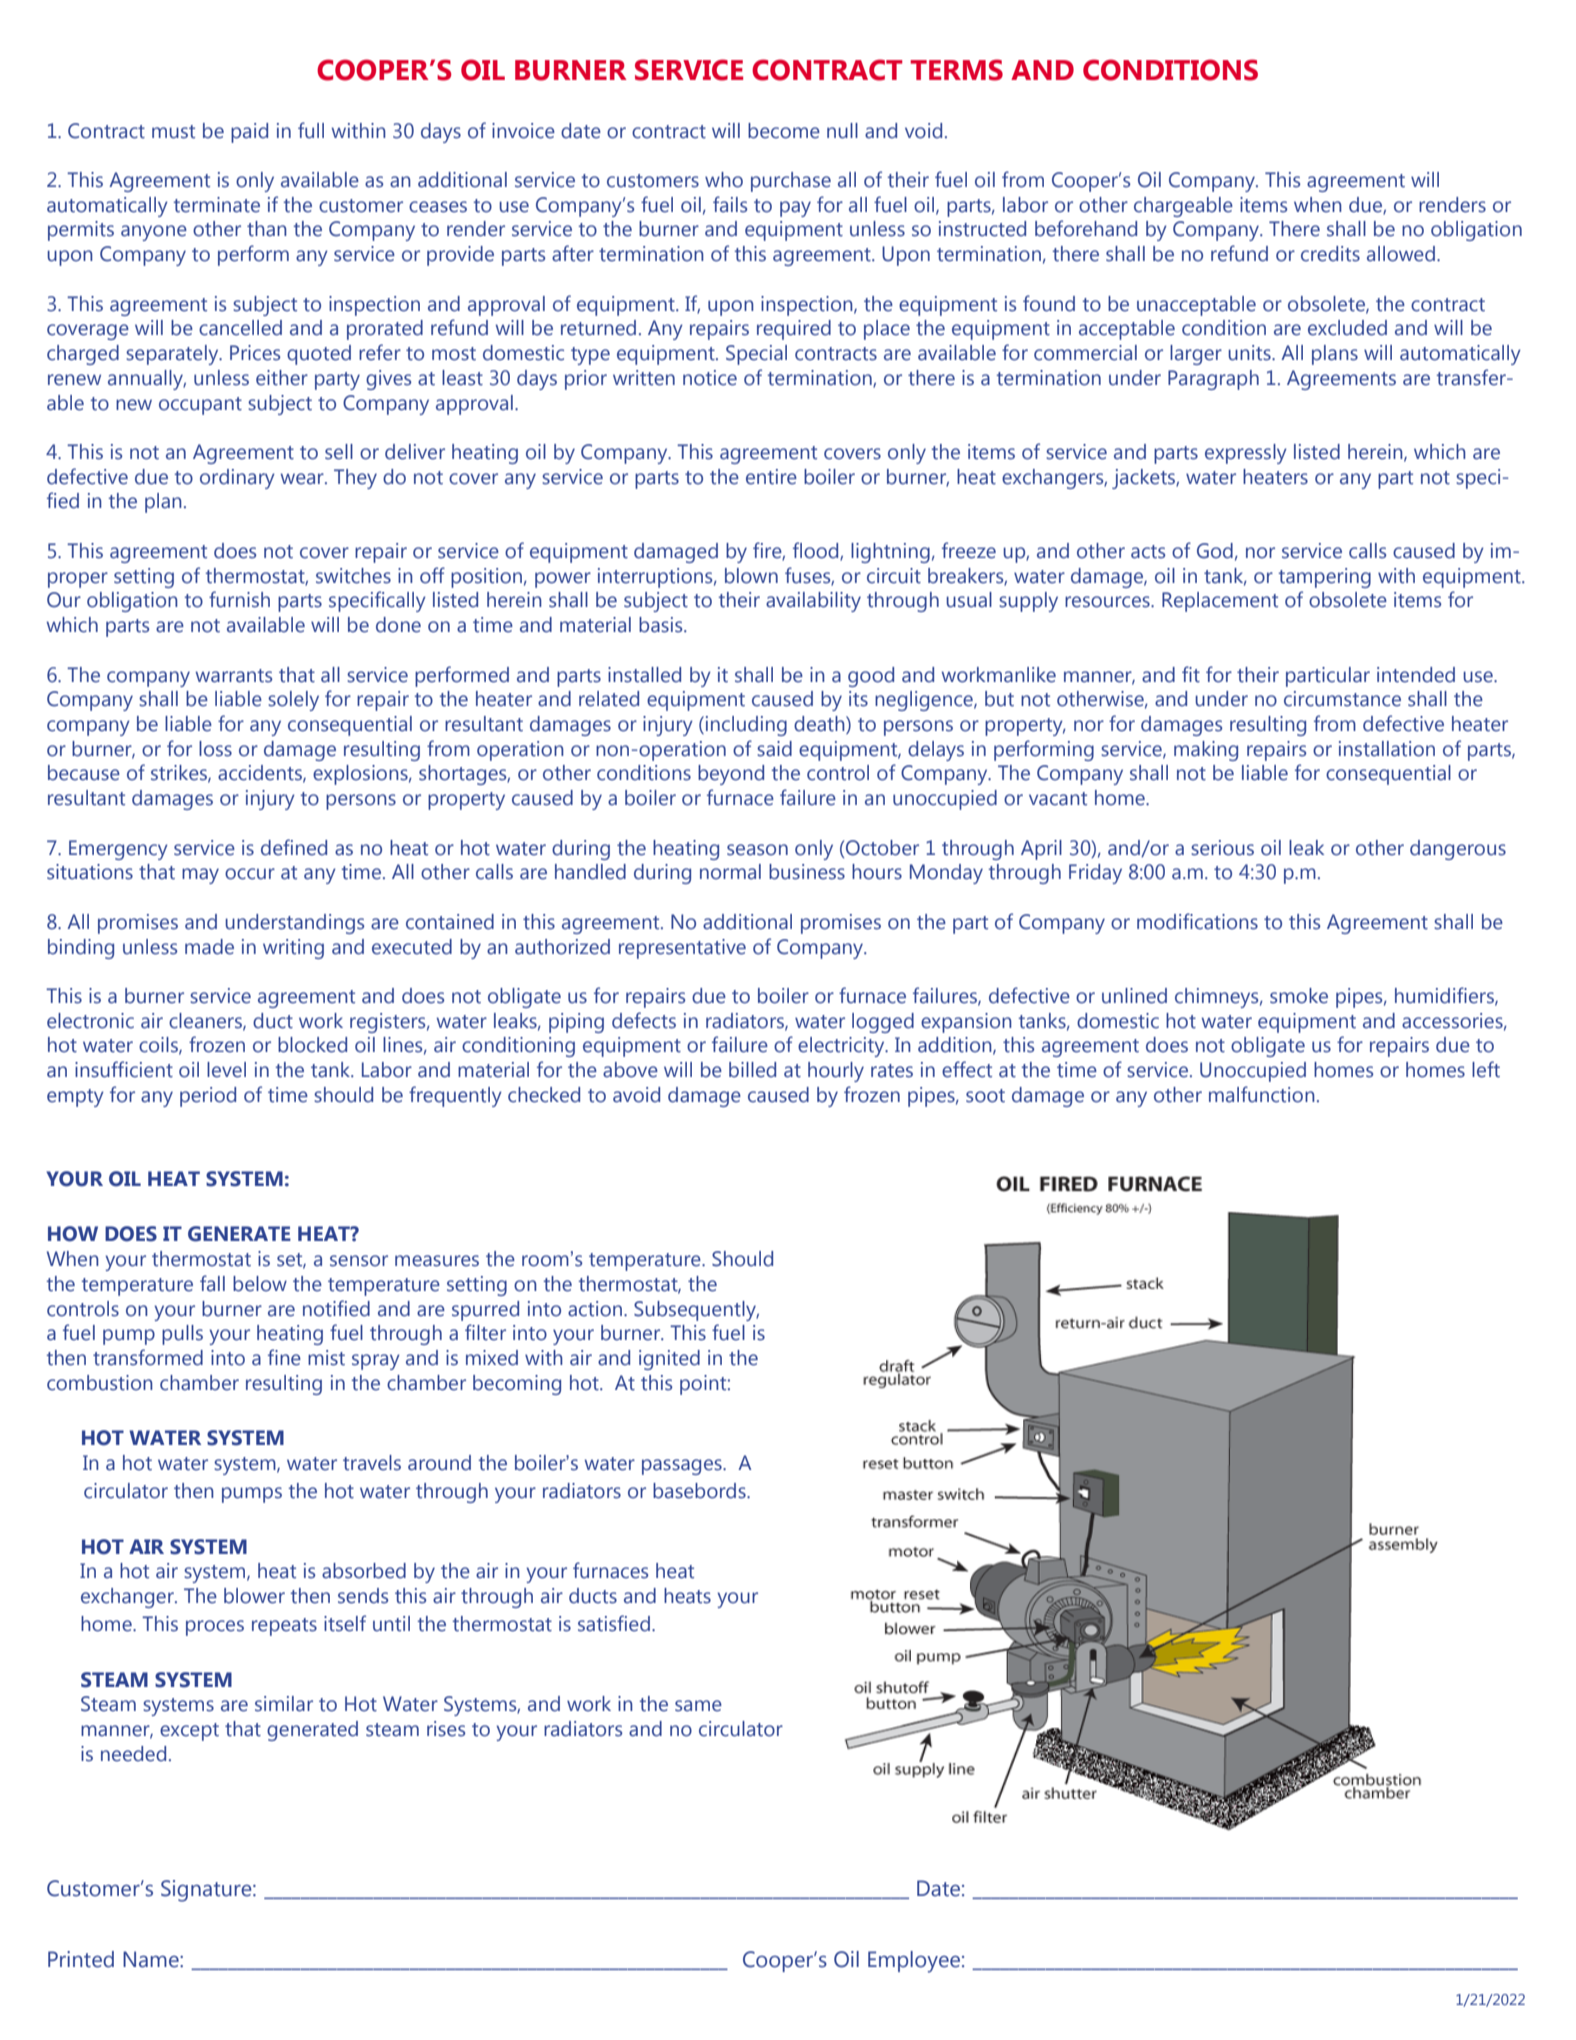  I want to click on smoke, so click(1299, 996).
